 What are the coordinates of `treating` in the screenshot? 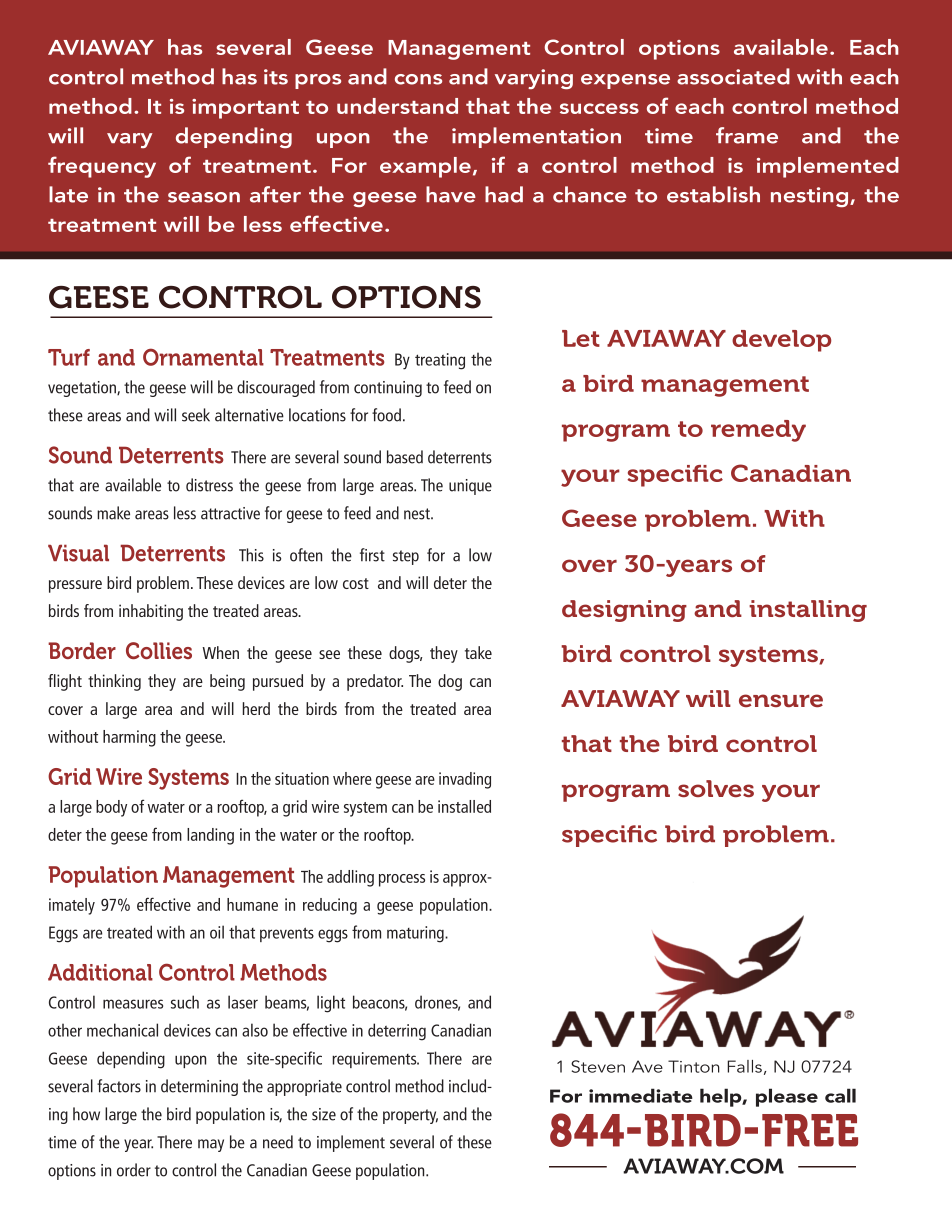 It's located at (440, 361).
